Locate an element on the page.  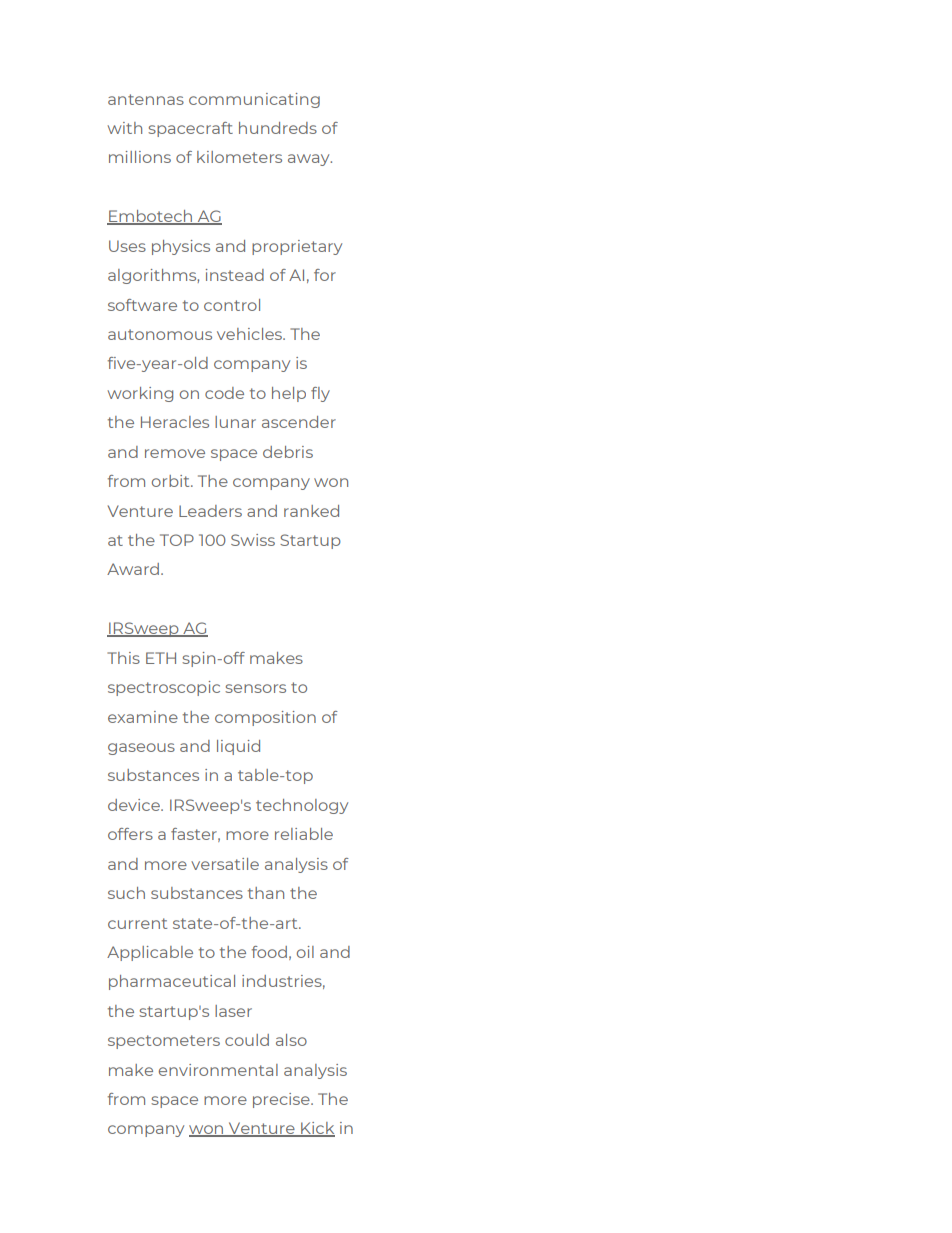
lunar is located at coordinates (235, 422).
